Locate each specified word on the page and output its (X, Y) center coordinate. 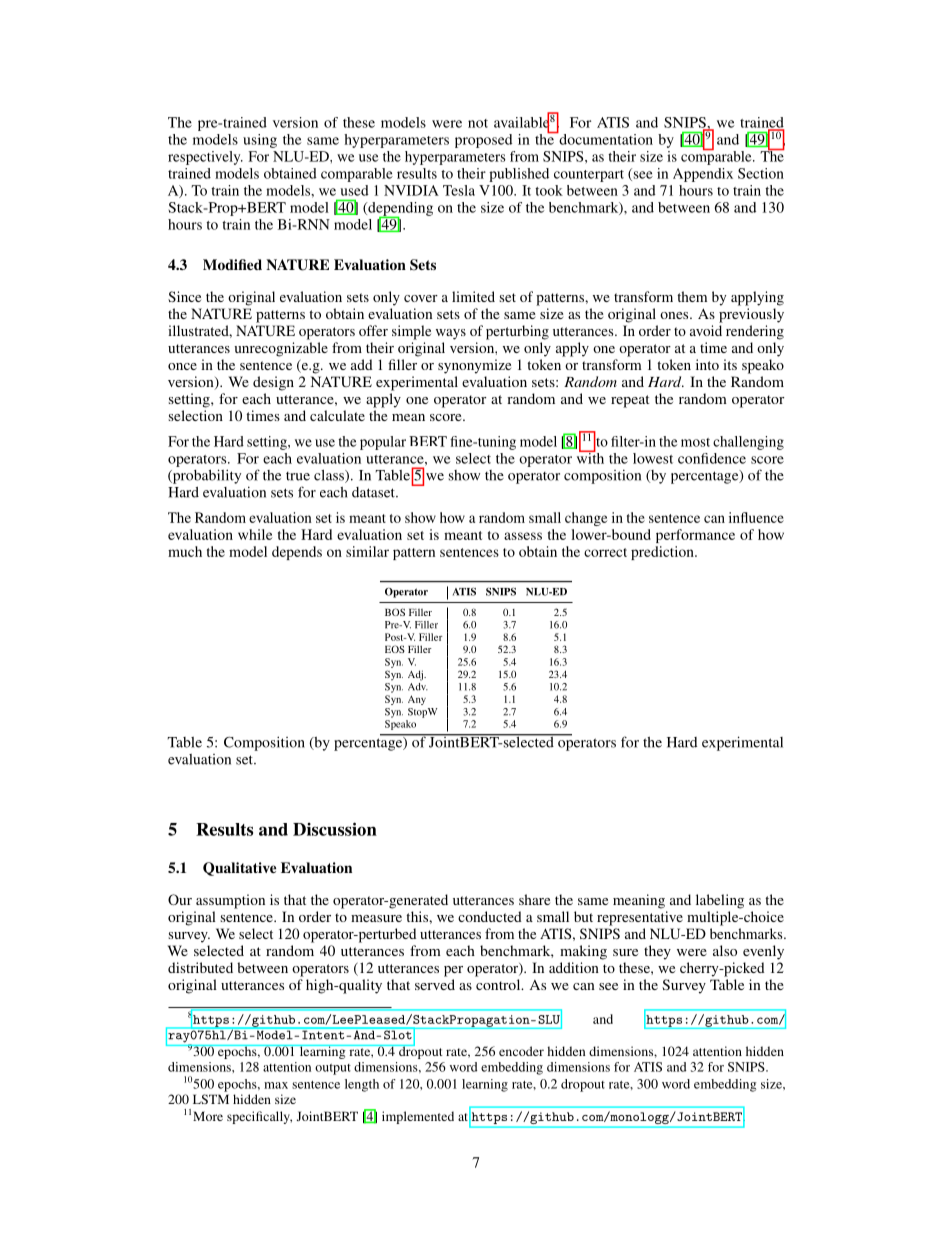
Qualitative (239, 869)
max (276, 1085)
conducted (490, 916)
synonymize (474, 366)
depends (297, 553)
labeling (720, 901)
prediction (663, 553)
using (260, 141)
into (707, 364)
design (273, 383)
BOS (395, 612)
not (478, 123)
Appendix (703, 175)
